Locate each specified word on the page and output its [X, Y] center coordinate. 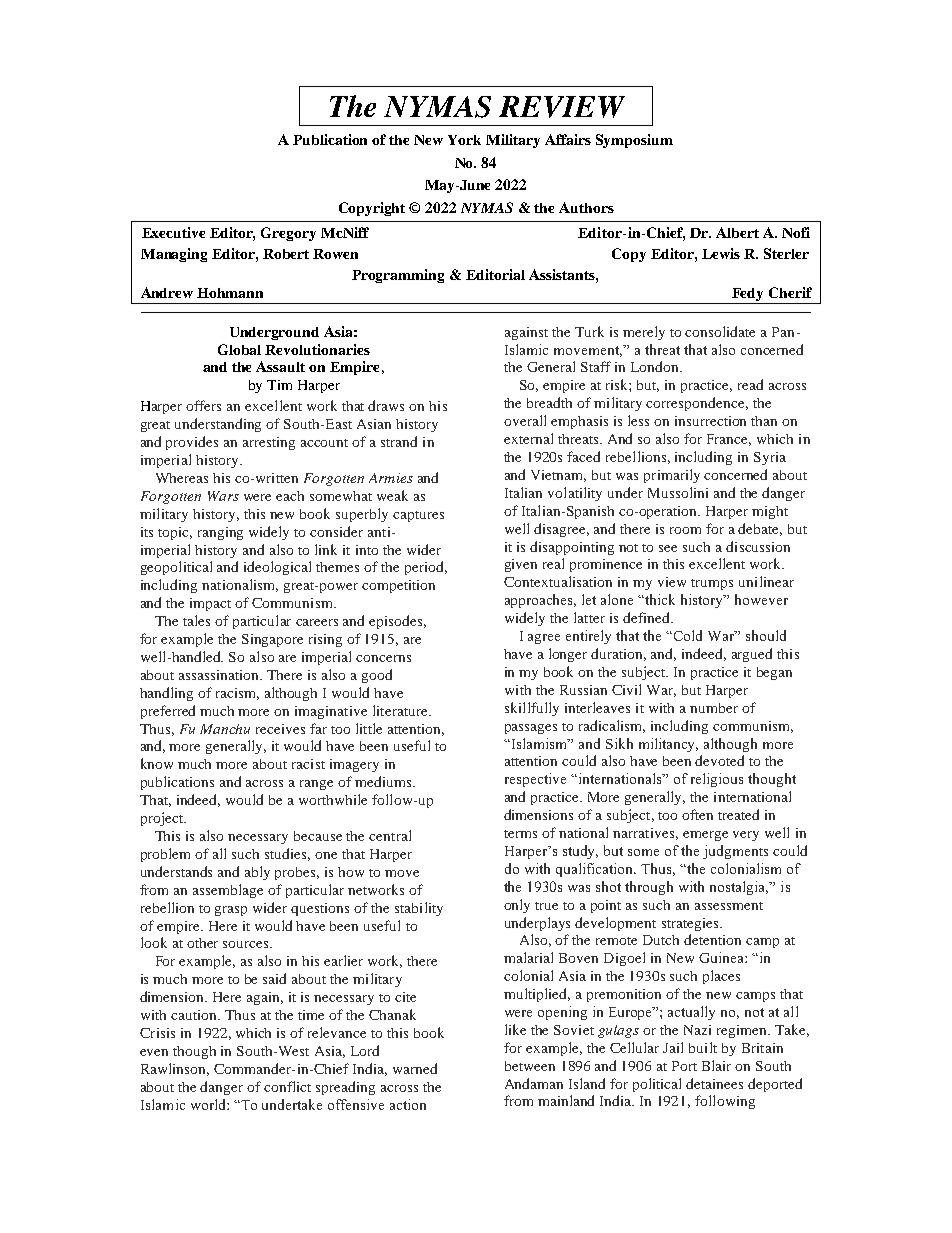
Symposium [634, 141]
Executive [173, 232]
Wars [223, 496]
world [209, 1104]
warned [415, 1068]
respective [535, 780]
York [464, 140]
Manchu [225, 729]
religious [717, 780]
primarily [672, 476]
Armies [391, 478]
